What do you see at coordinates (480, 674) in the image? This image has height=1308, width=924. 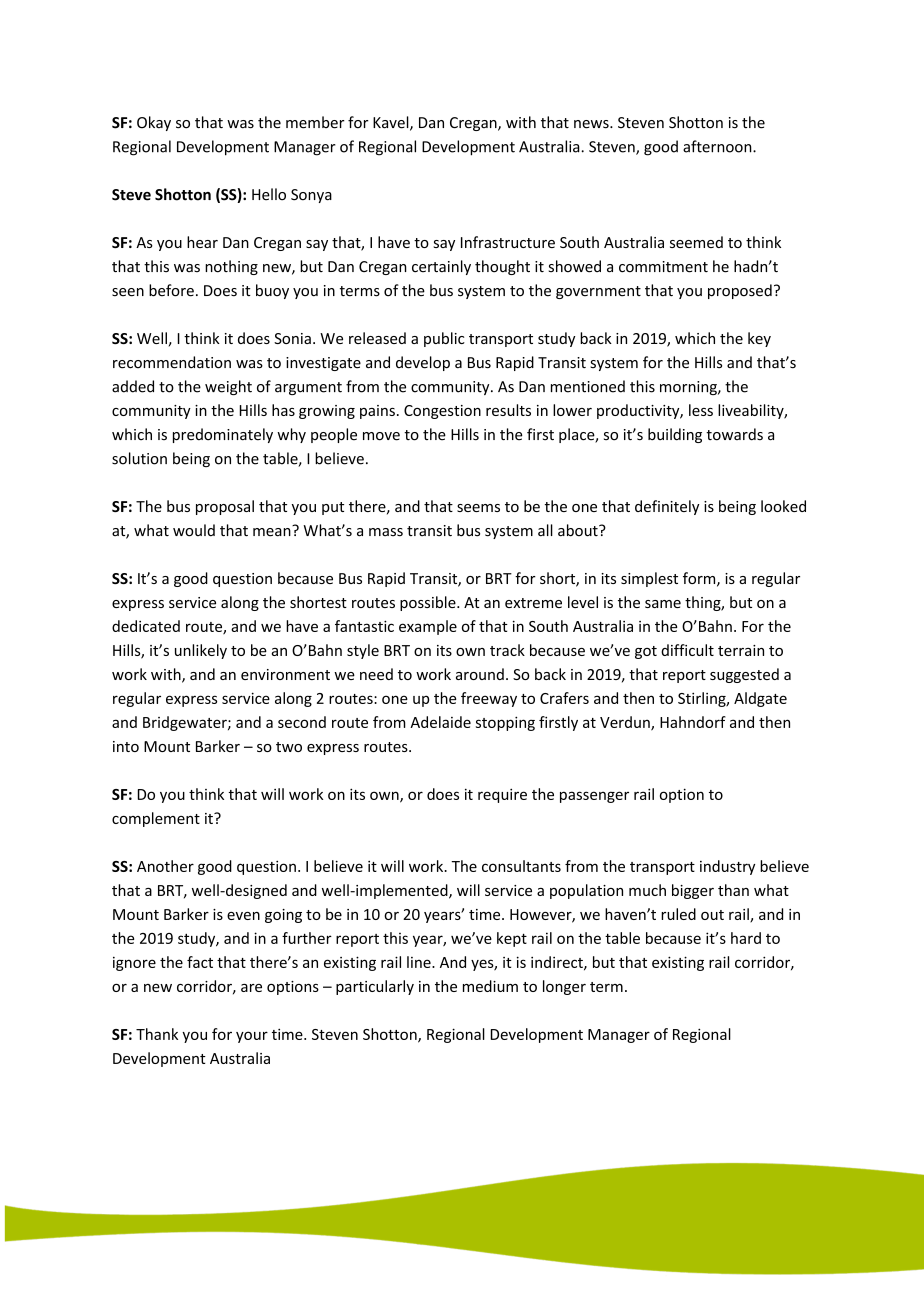 I see `around` at bounding box center [480, 674].
